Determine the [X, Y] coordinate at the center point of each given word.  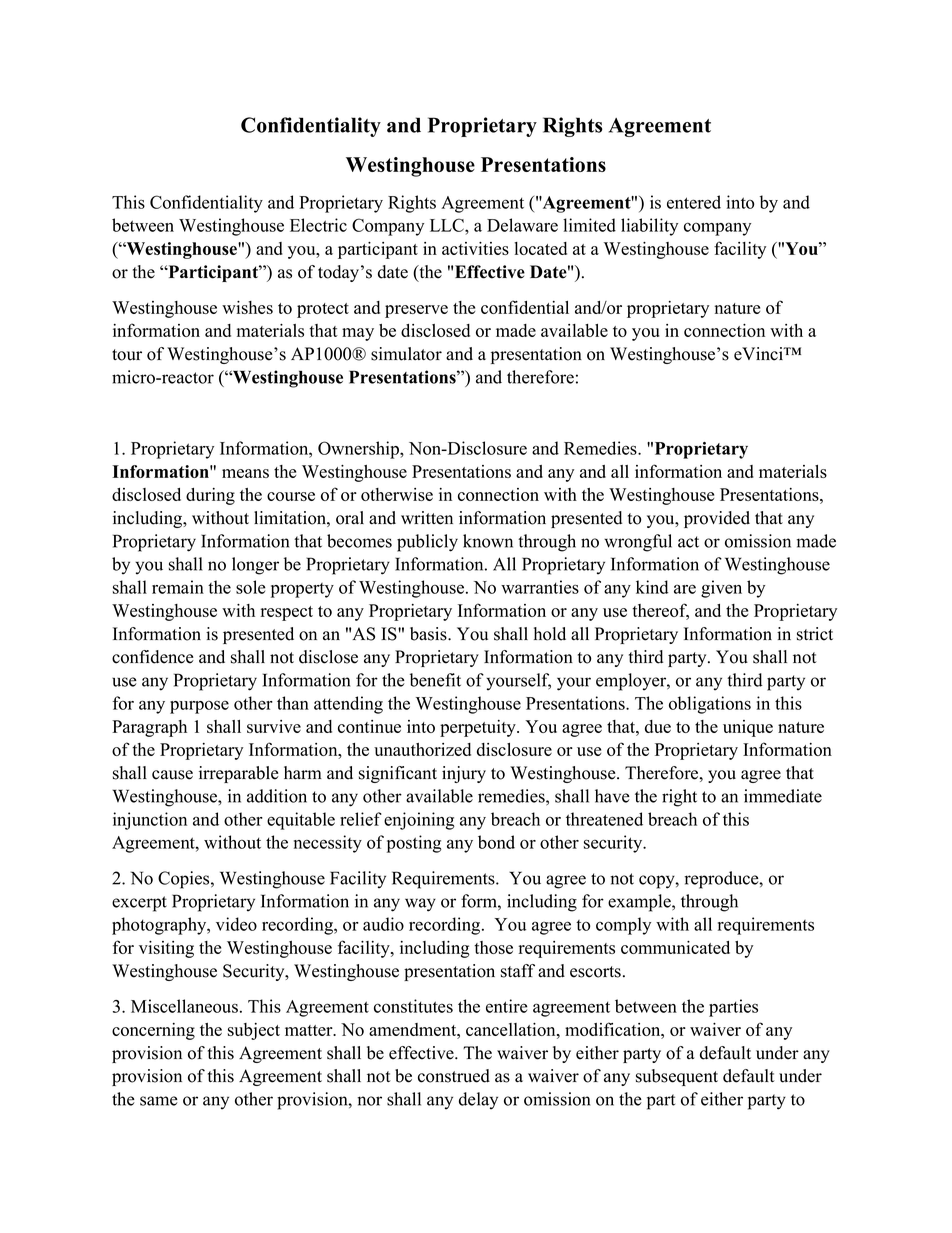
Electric [318, 225]
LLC [448, 225]
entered [694, 202]
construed [454, 1076]
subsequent [677, 1077]
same [159, 1101]
